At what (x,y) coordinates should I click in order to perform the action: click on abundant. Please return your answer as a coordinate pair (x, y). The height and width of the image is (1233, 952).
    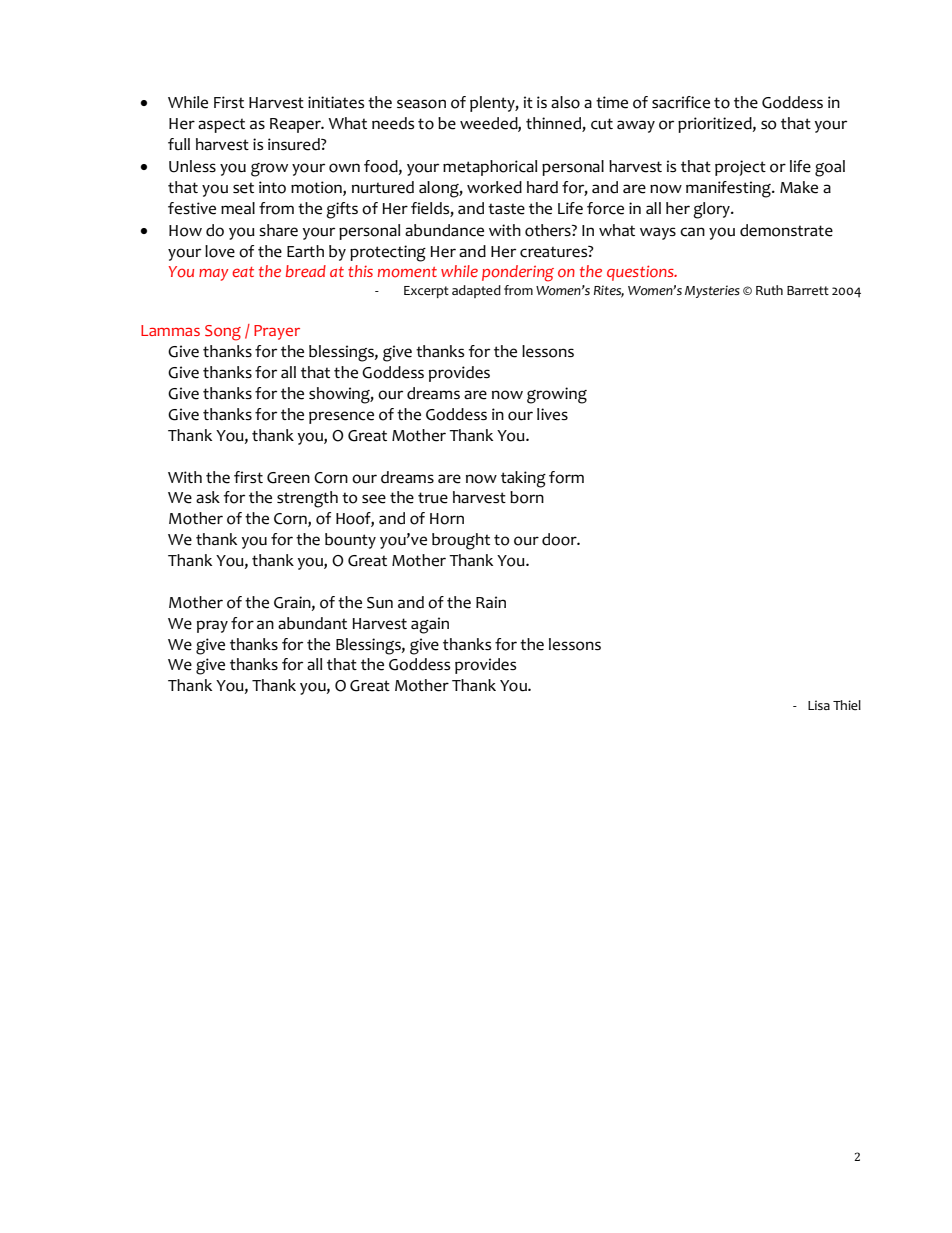
    Looking at the image, I should click on (312, 623).
